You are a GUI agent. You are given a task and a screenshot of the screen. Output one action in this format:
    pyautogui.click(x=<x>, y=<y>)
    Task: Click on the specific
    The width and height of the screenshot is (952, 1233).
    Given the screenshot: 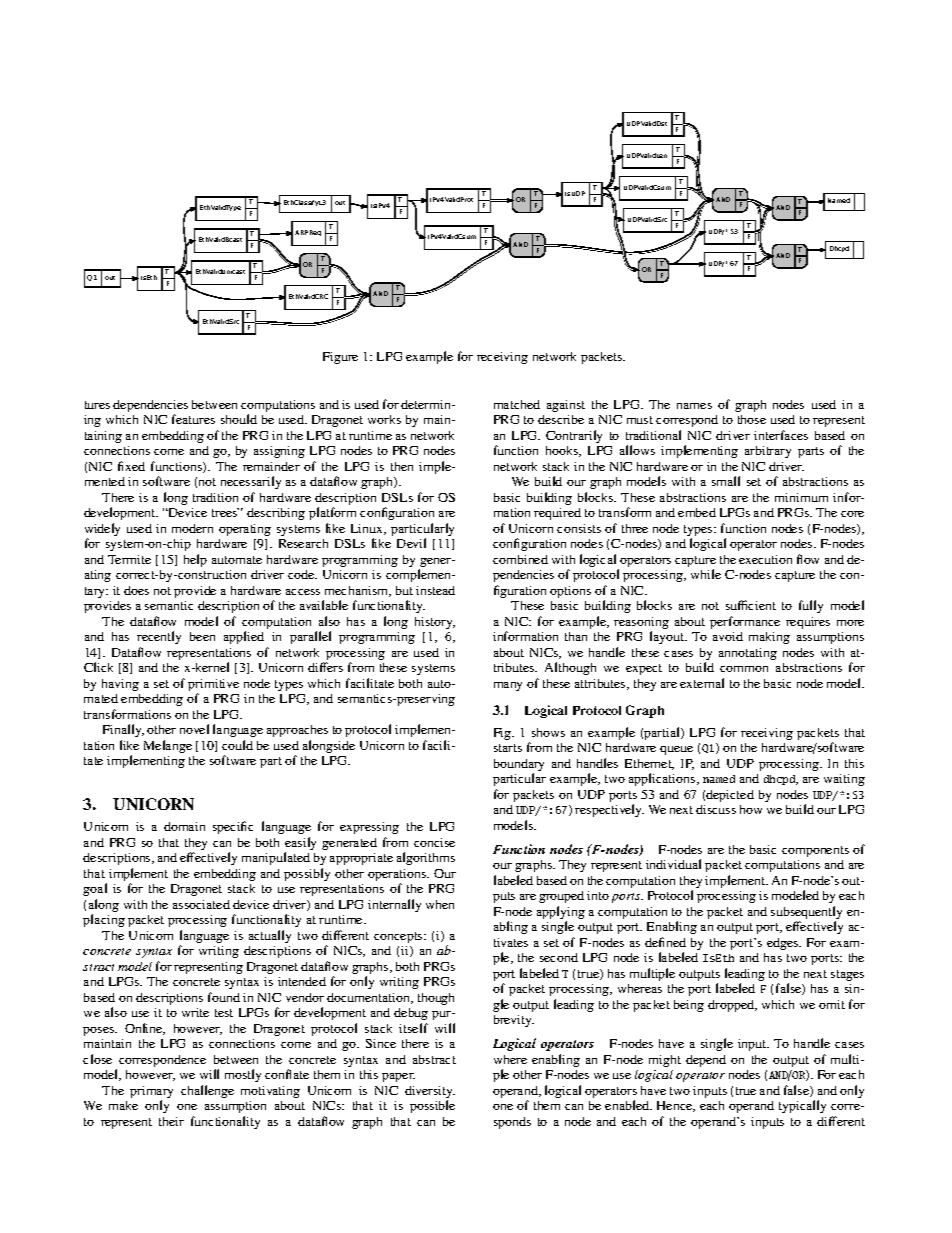 What is the action you would take?
    pyautogui.click(x=233, y=827)
